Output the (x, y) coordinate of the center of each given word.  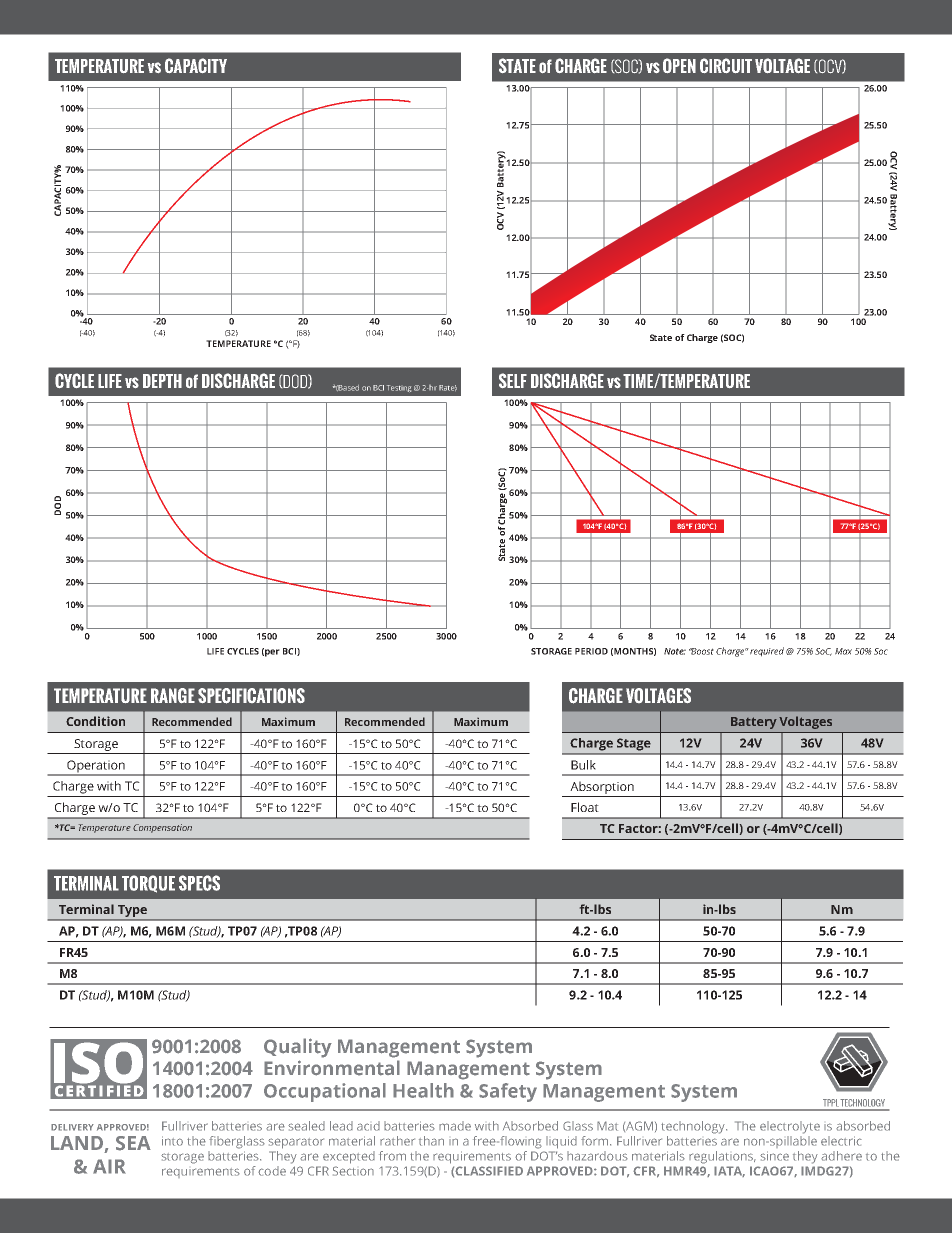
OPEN (679, 65)
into (172, 1141)
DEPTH (162, 381)
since (774, 1156)
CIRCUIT (726, 65)
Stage (634, 744)
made (455, 1126)
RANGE (173, 695)
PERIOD (591, 651)
